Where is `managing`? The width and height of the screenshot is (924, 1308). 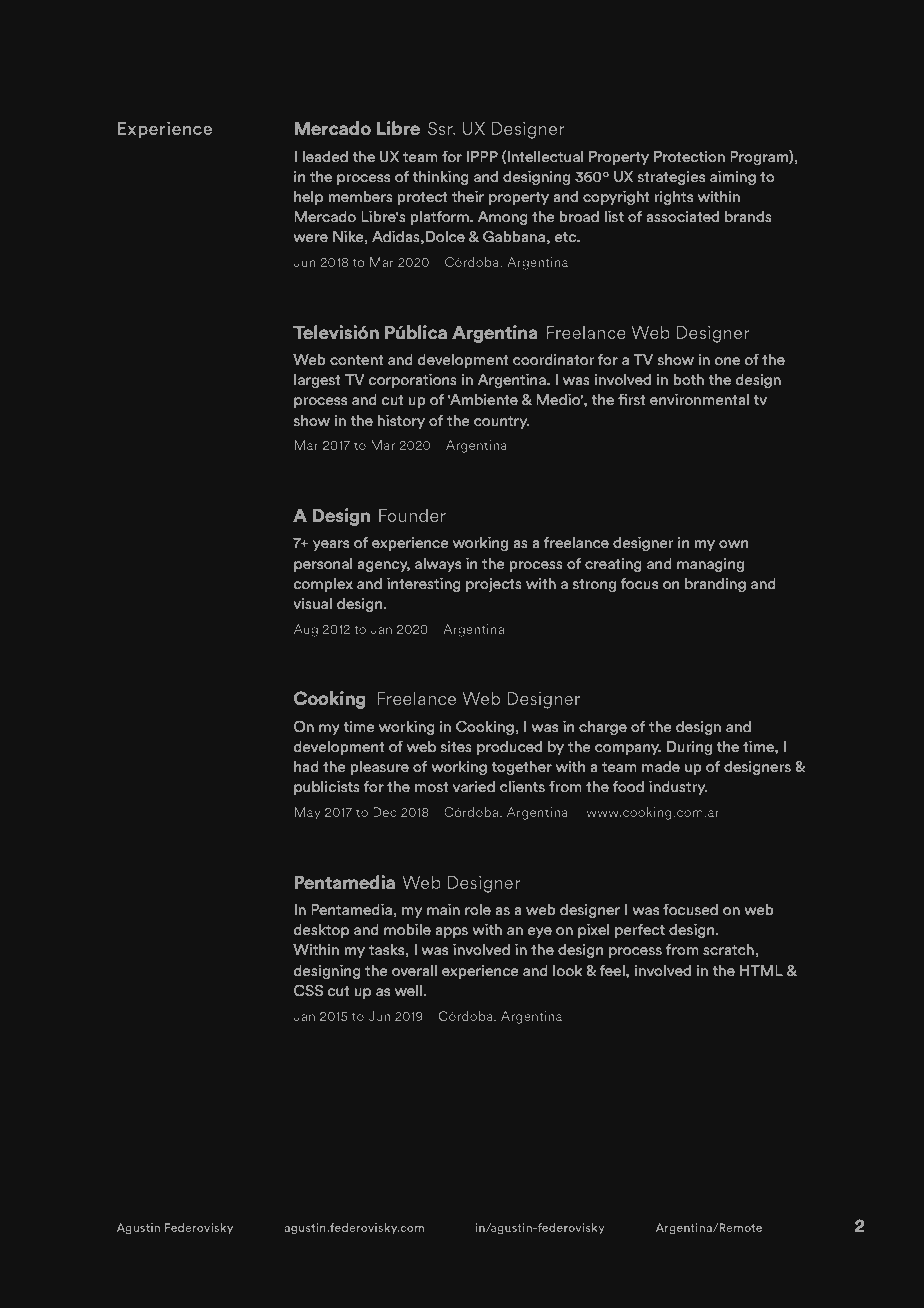 managing is located at coordinates (710, 564).
